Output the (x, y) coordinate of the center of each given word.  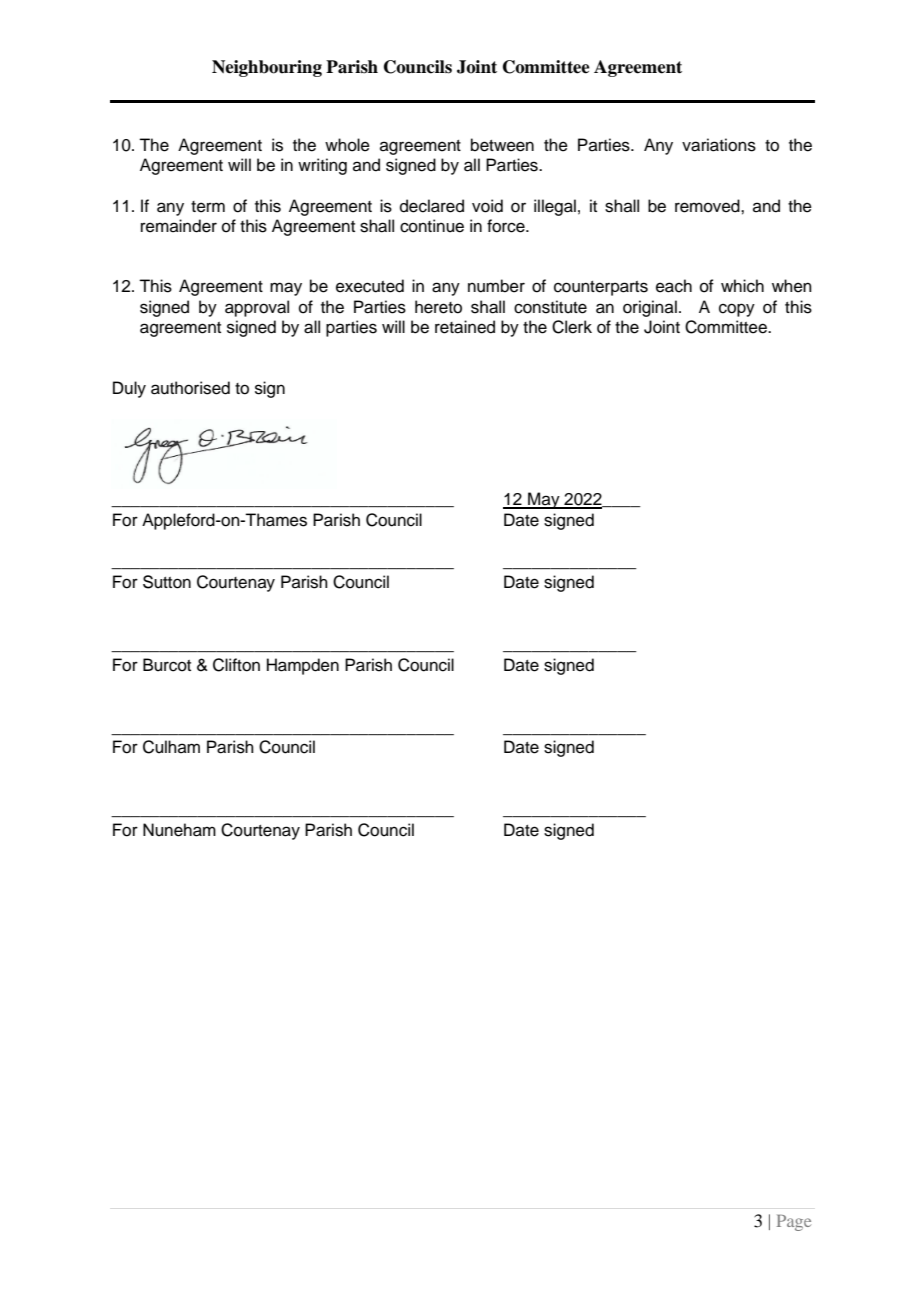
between (502, 145)
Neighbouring (267, 68)
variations (719, 145)
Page (794, 1222)
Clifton (236, 665)
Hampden (303, 666)
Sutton (167, 582)
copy (737, 310)
